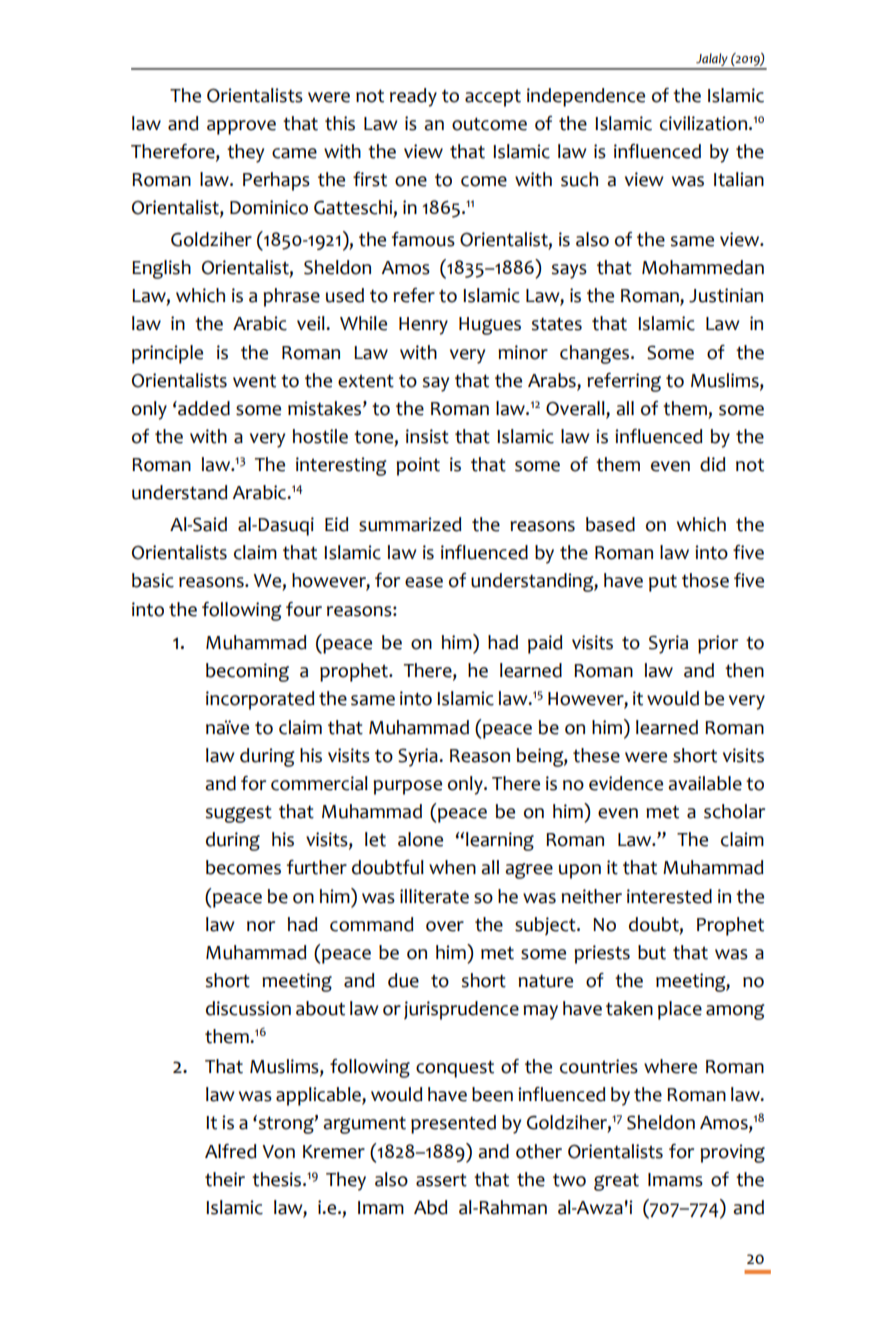 Image resolution: width=896 pixels, height=1323 pixels. Describe the element at coordinates (739, 179) in the screenshot. I see `Italian` at that location.
